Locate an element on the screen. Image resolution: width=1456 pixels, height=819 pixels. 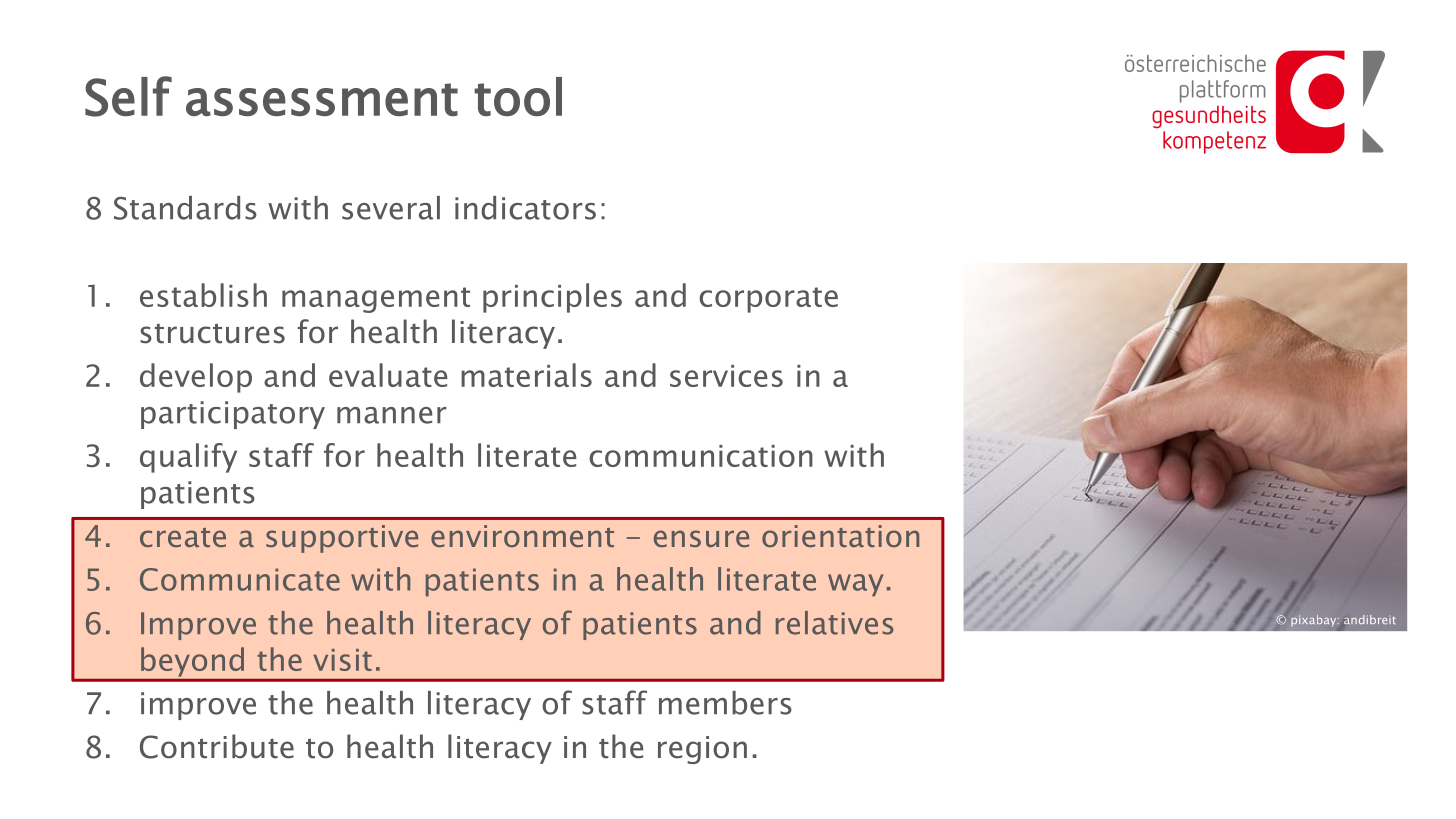
orientation is located at coordinates (840, 536).
